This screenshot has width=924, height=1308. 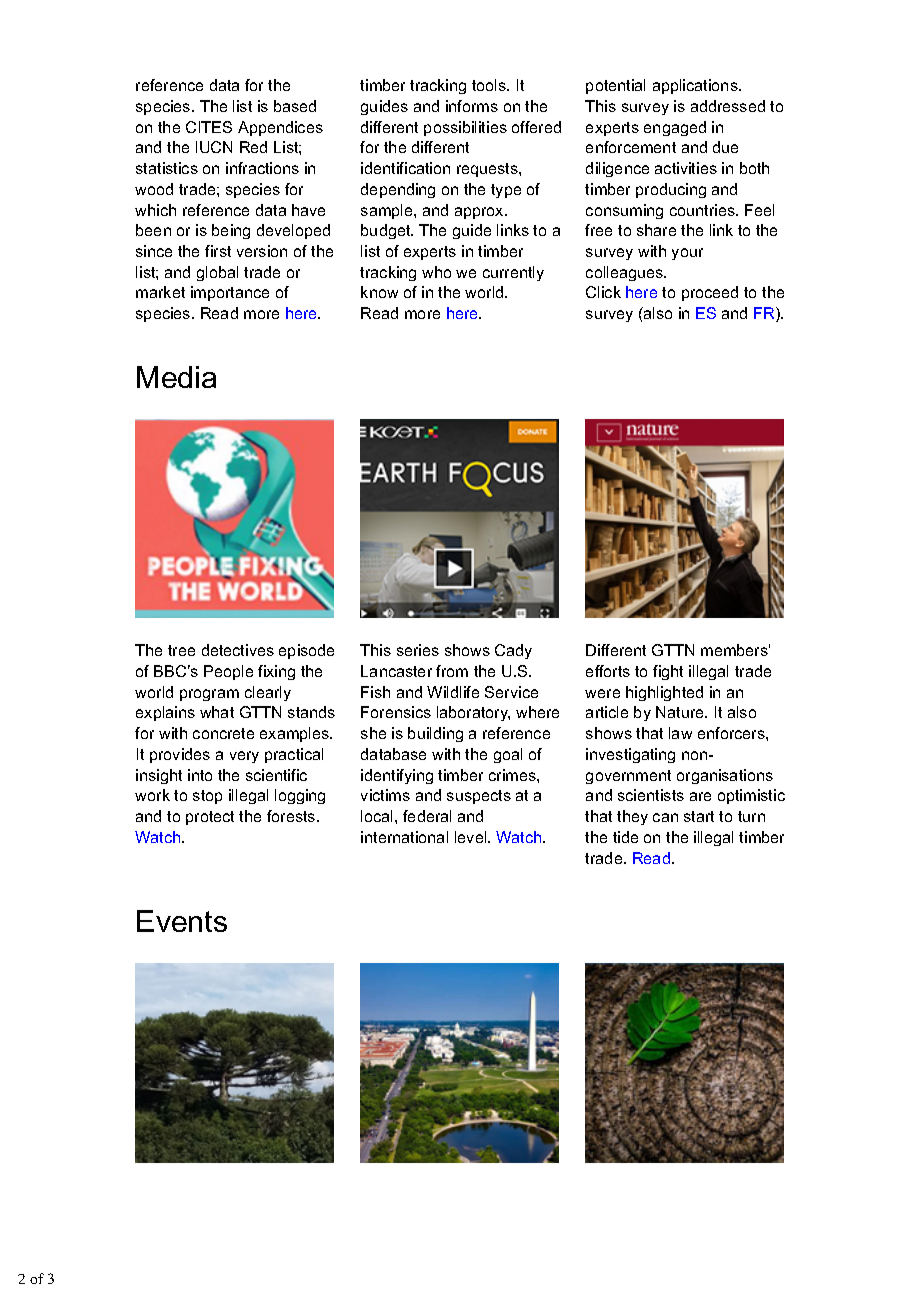 What do you see at coordinates (625, 837) in the screenshot?
I see `tide` at bounding box center [625, 837].
